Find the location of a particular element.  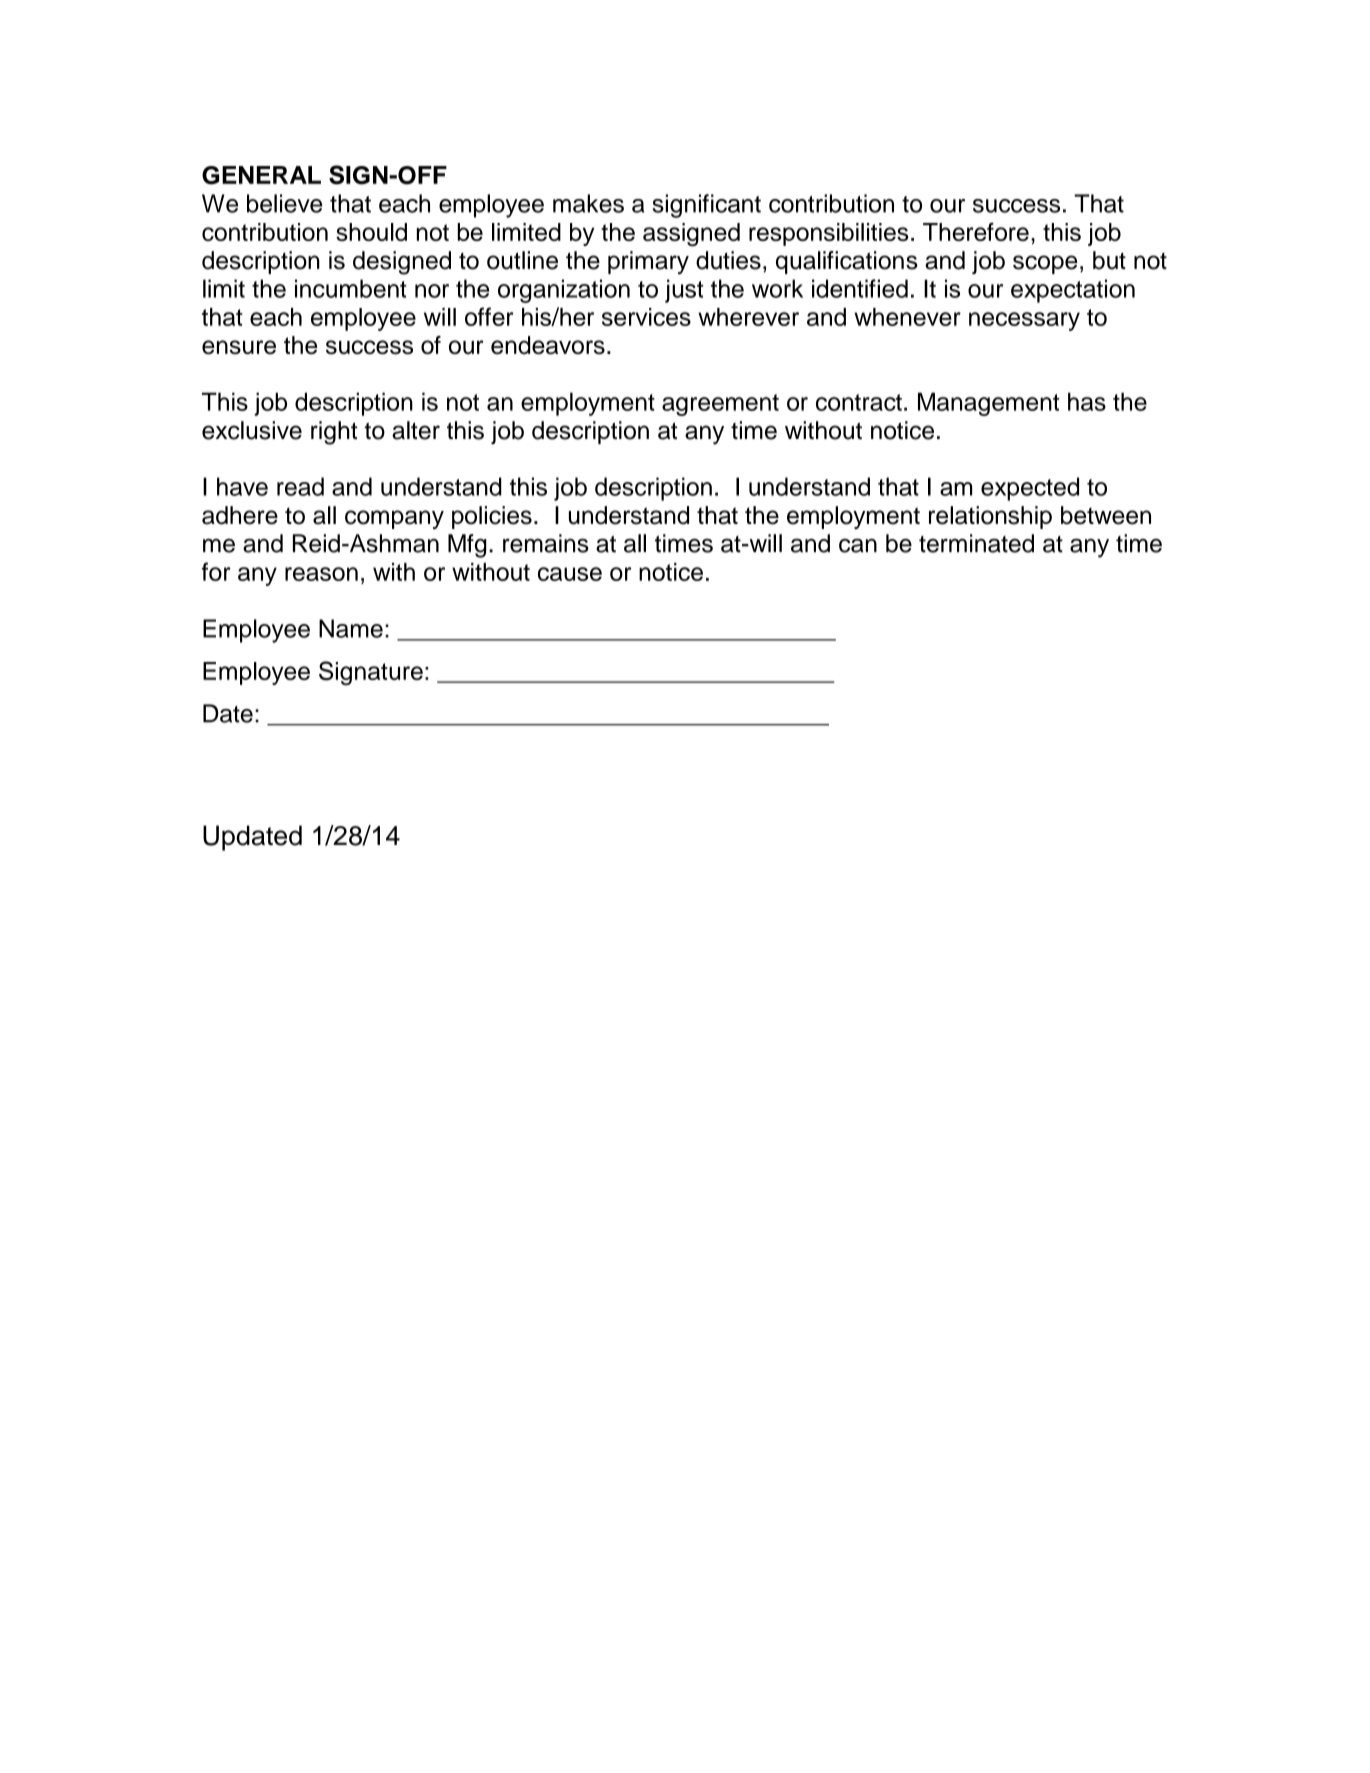

Name is located at coordinates (351, 628).
